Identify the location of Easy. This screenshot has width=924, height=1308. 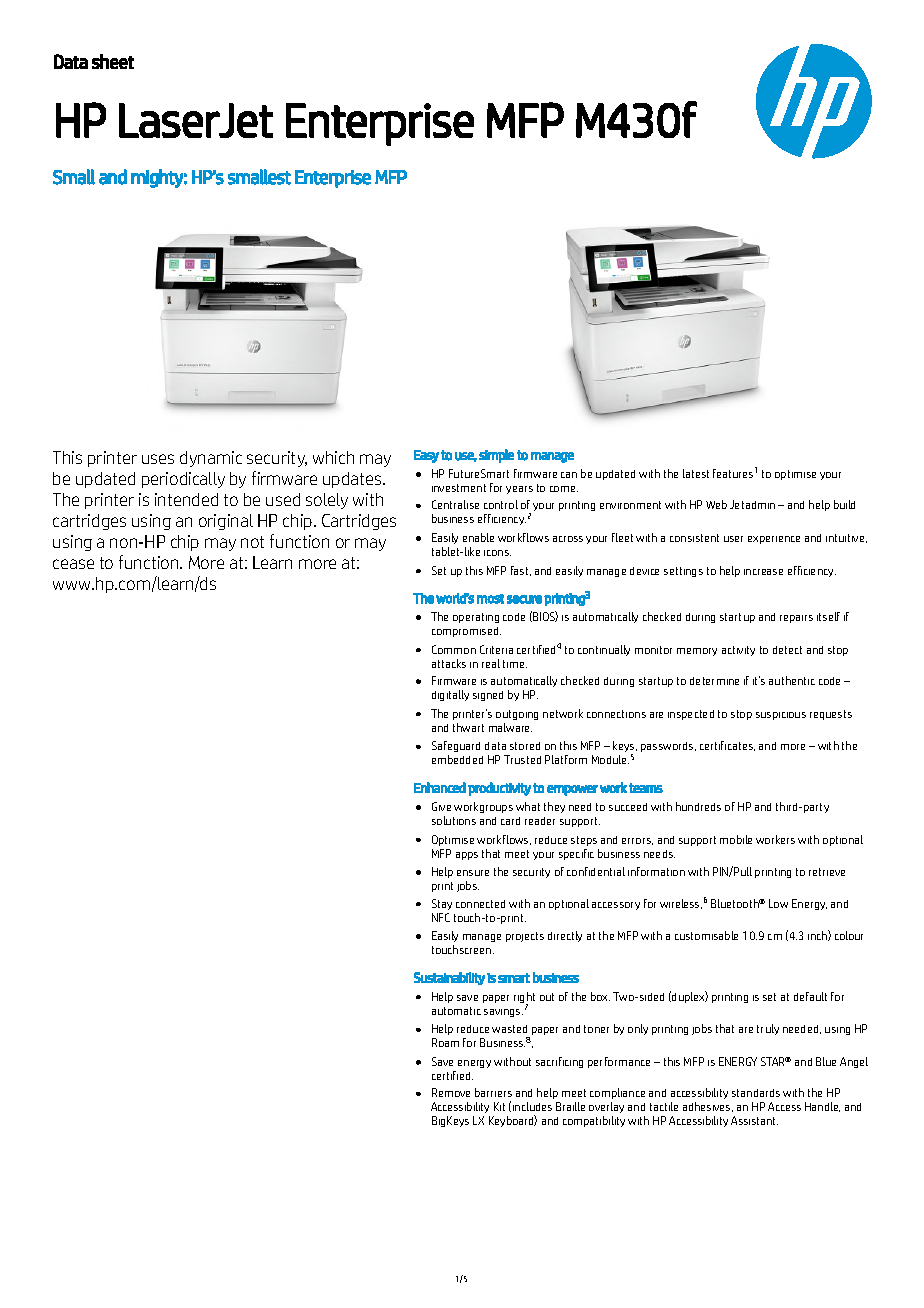
(426, 456).
